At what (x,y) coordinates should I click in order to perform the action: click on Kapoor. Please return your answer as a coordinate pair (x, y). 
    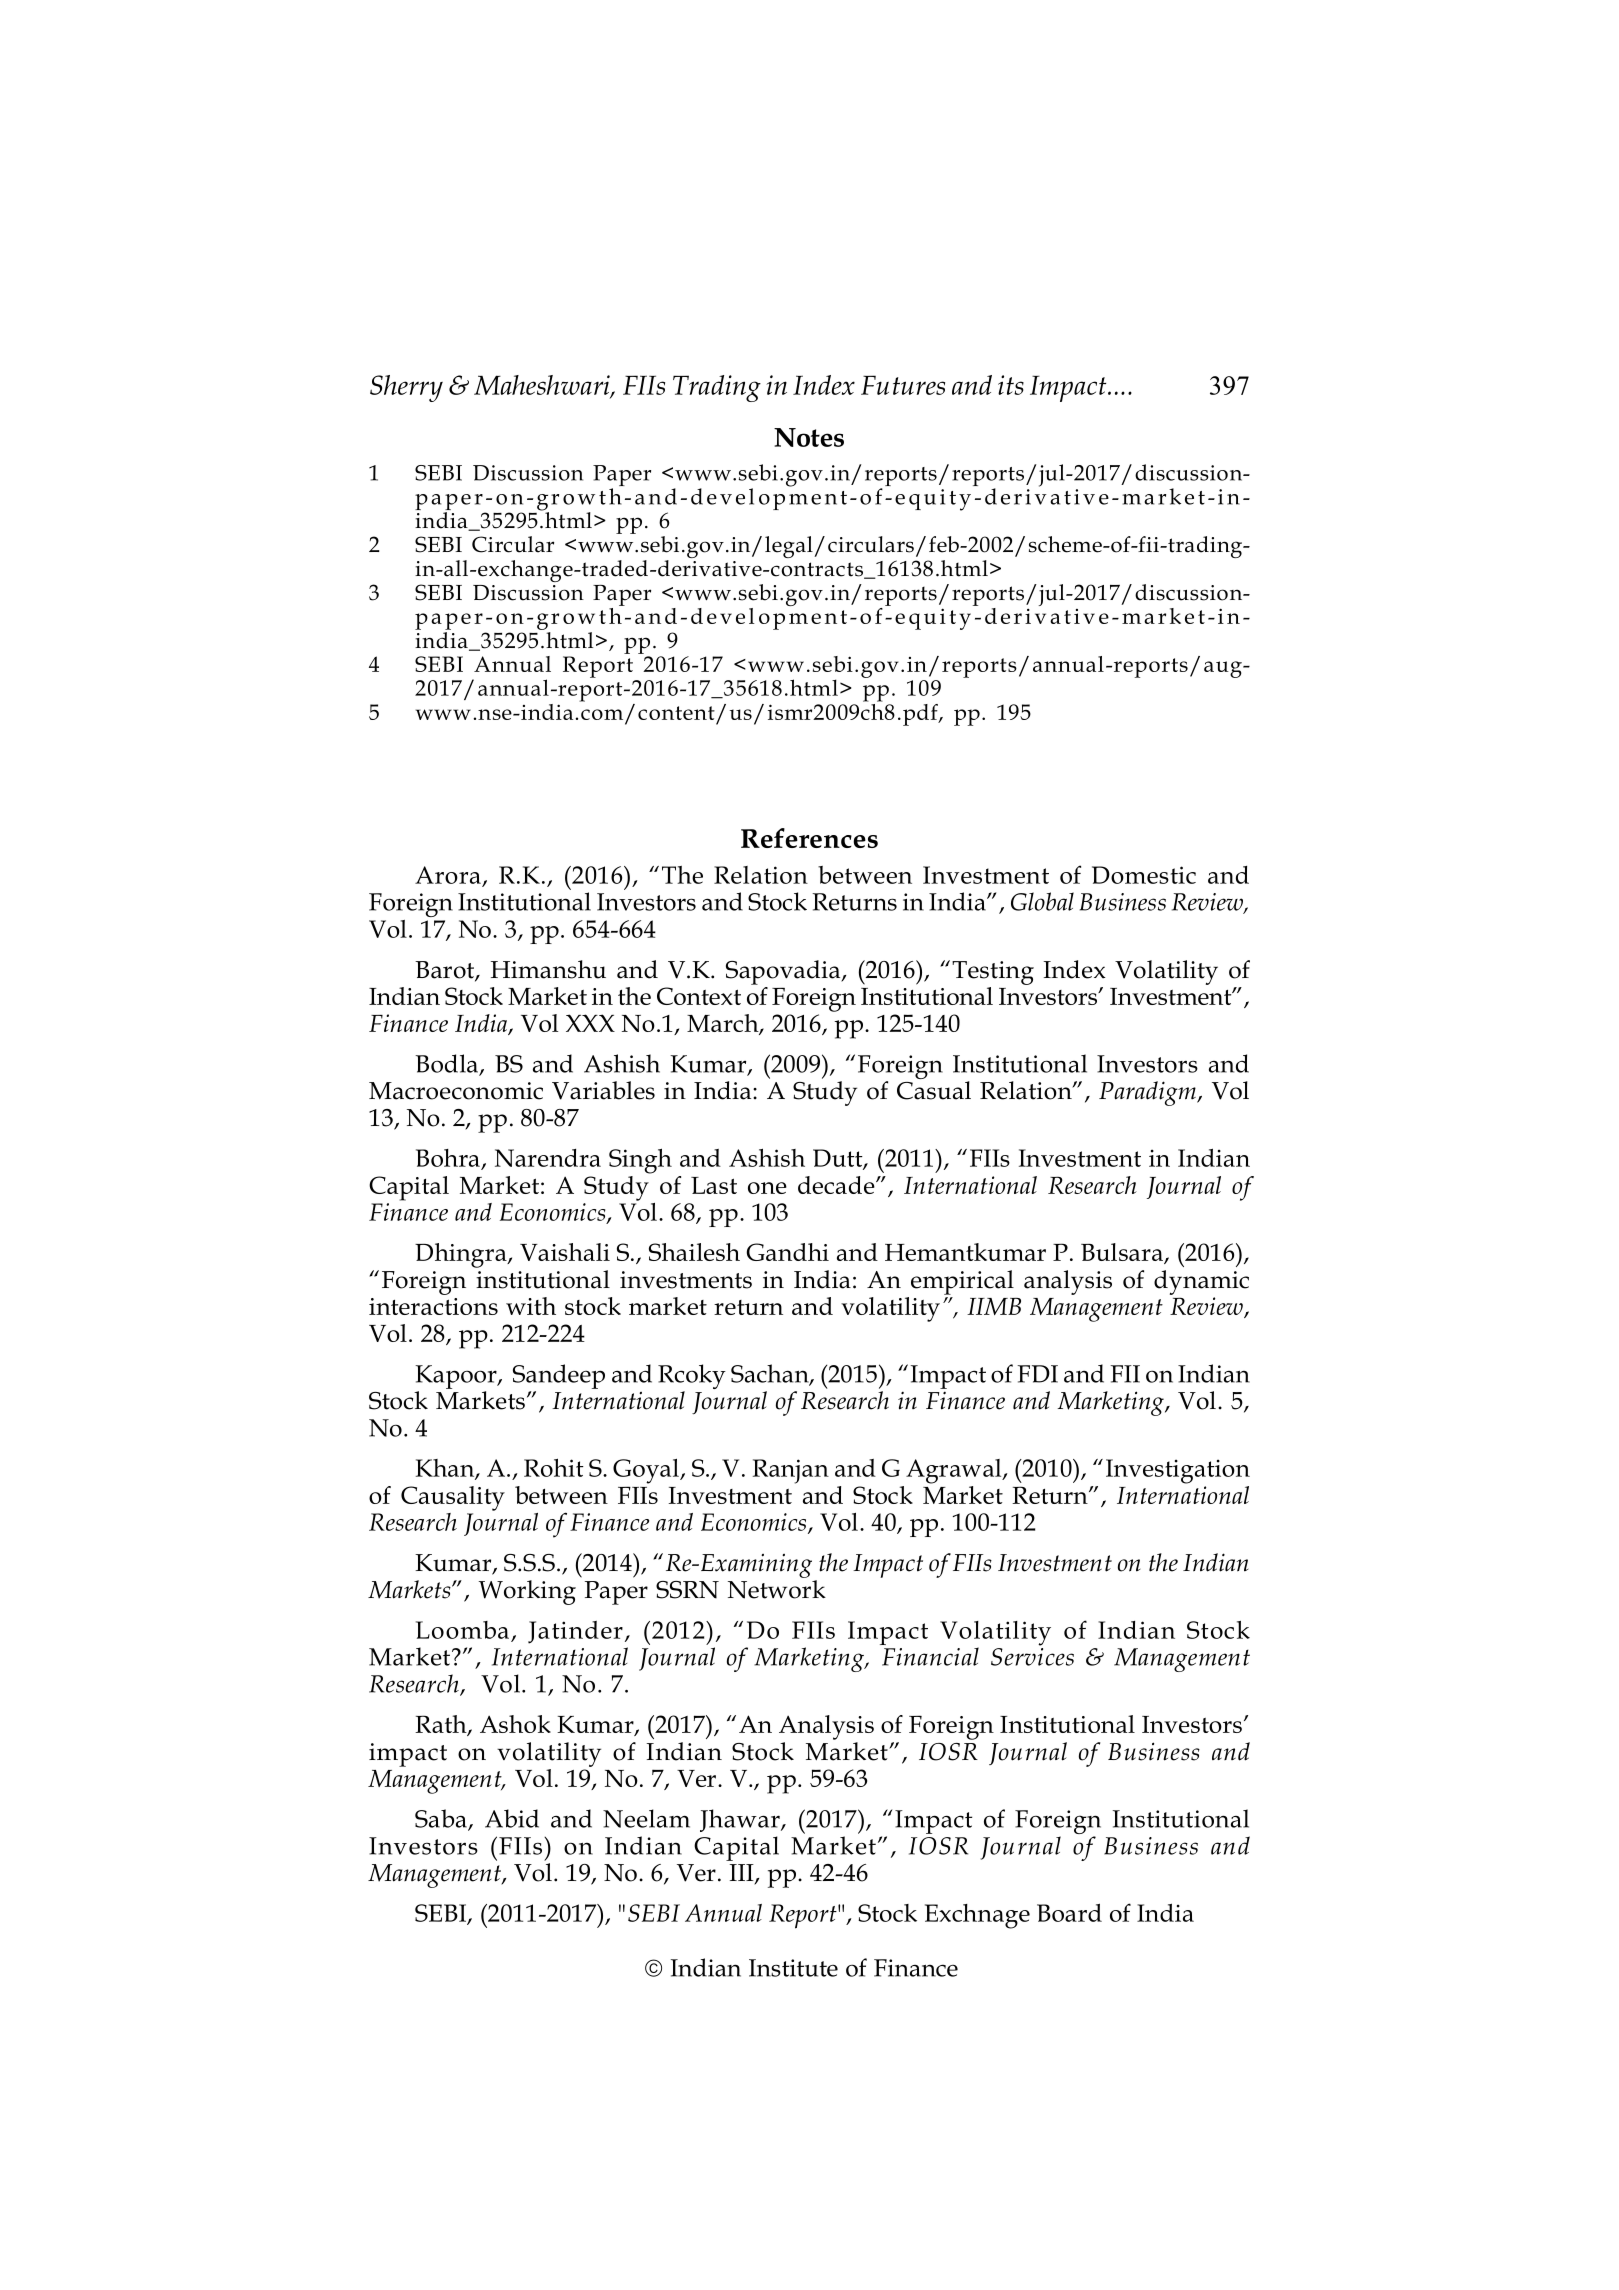
    Looking at the image, I should click on (457, 1377).
